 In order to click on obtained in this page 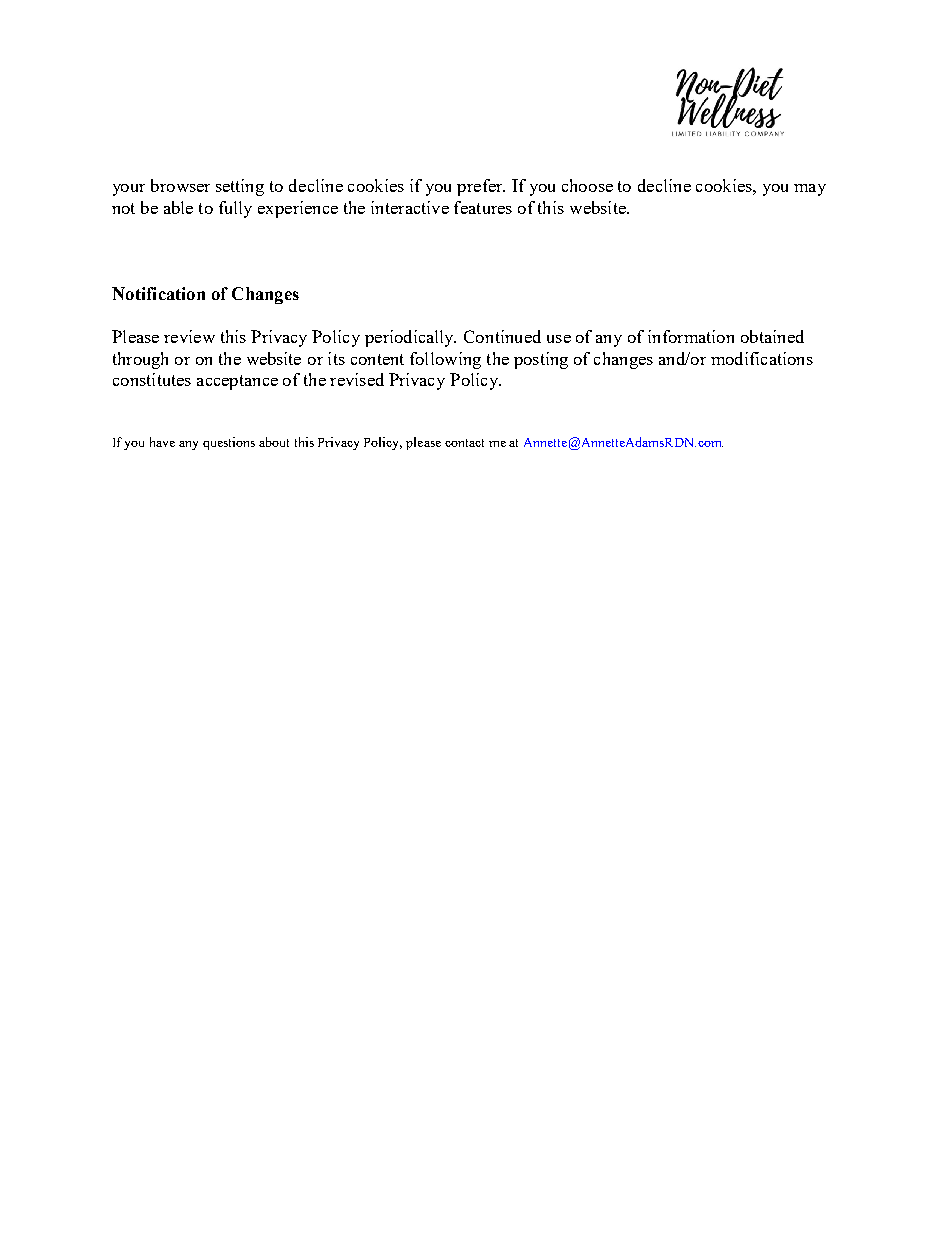, I will do `click(772, 336)`.
